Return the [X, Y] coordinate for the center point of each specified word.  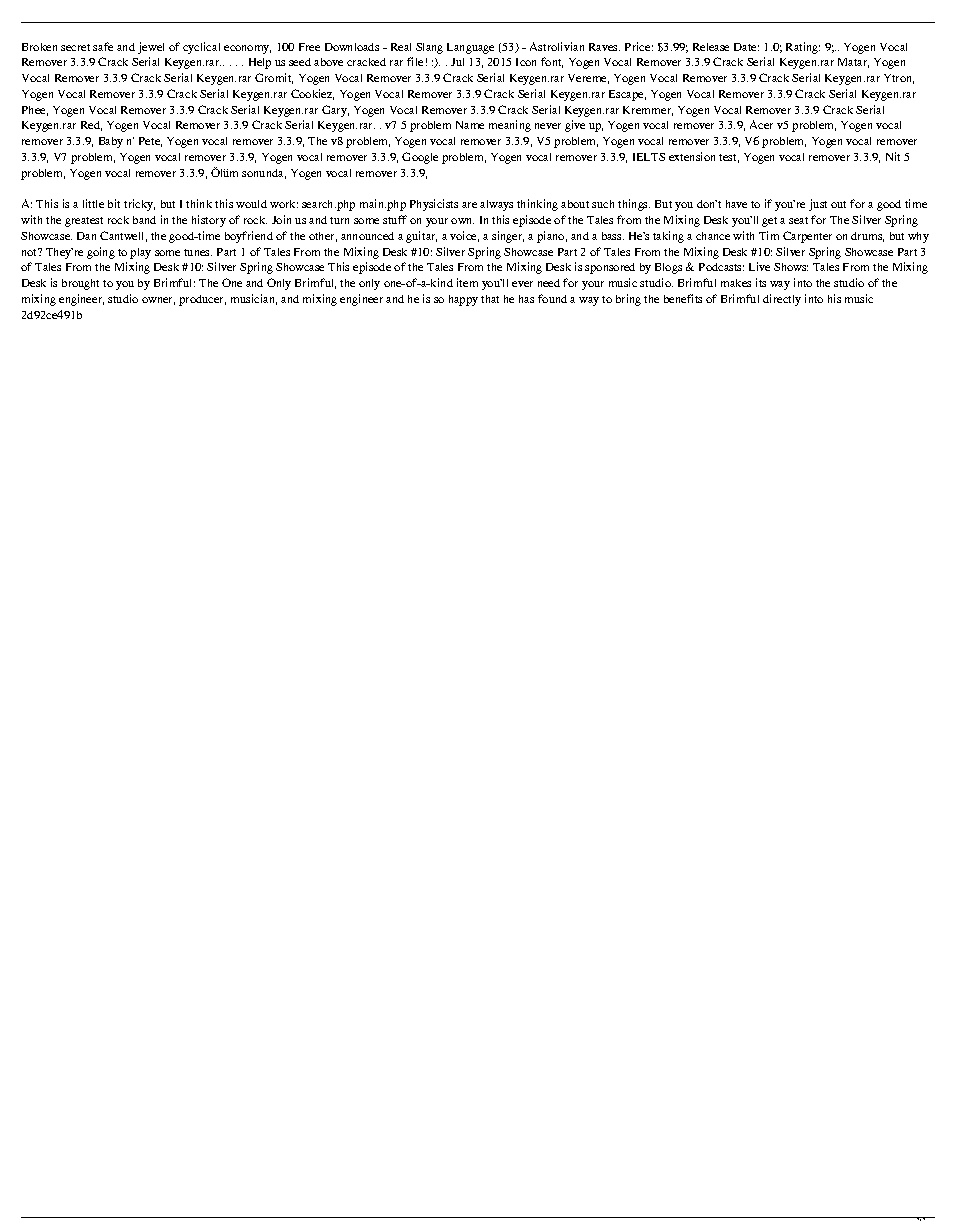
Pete [150, 142]
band [144, 220]
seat [798, 220]
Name [470, 125]
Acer [761, 124]
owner [158, 301]
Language [470, 48]
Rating [803, 48]
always [496, 205]
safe [103, 46]
